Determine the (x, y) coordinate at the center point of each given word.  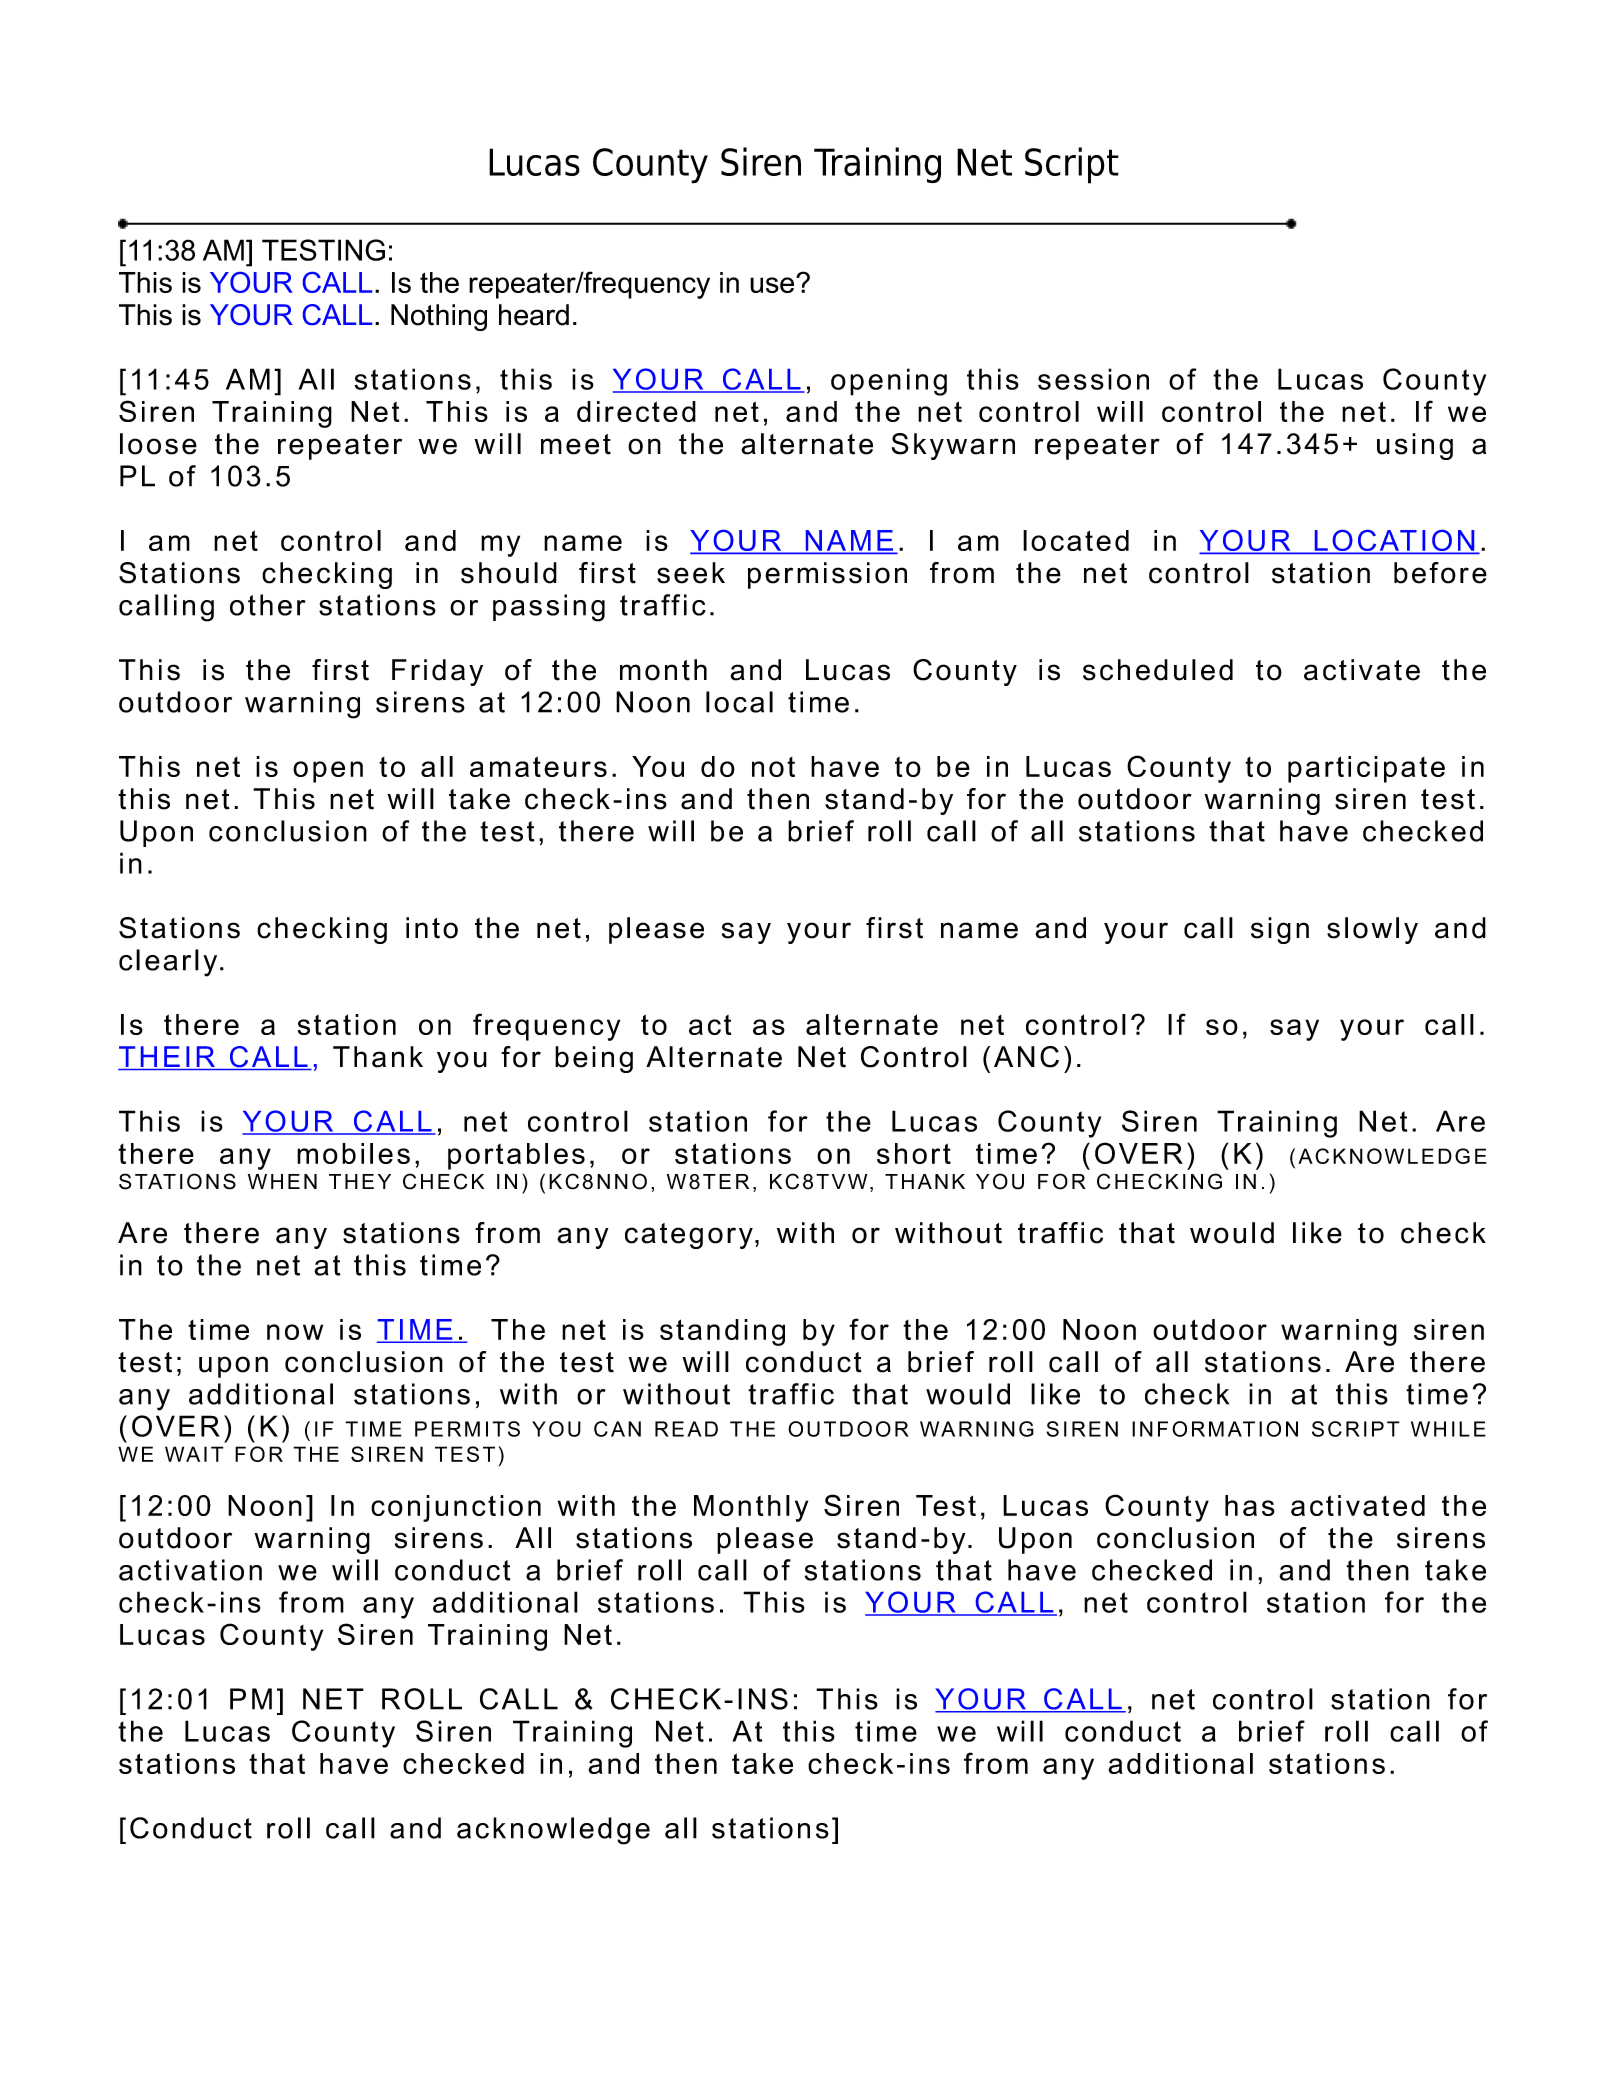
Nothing (439, 317)
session (1093, 379)
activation (190, 1570)
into (432, 928)
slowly (1372, 930)
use (773, 284)
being (594, 1059)
